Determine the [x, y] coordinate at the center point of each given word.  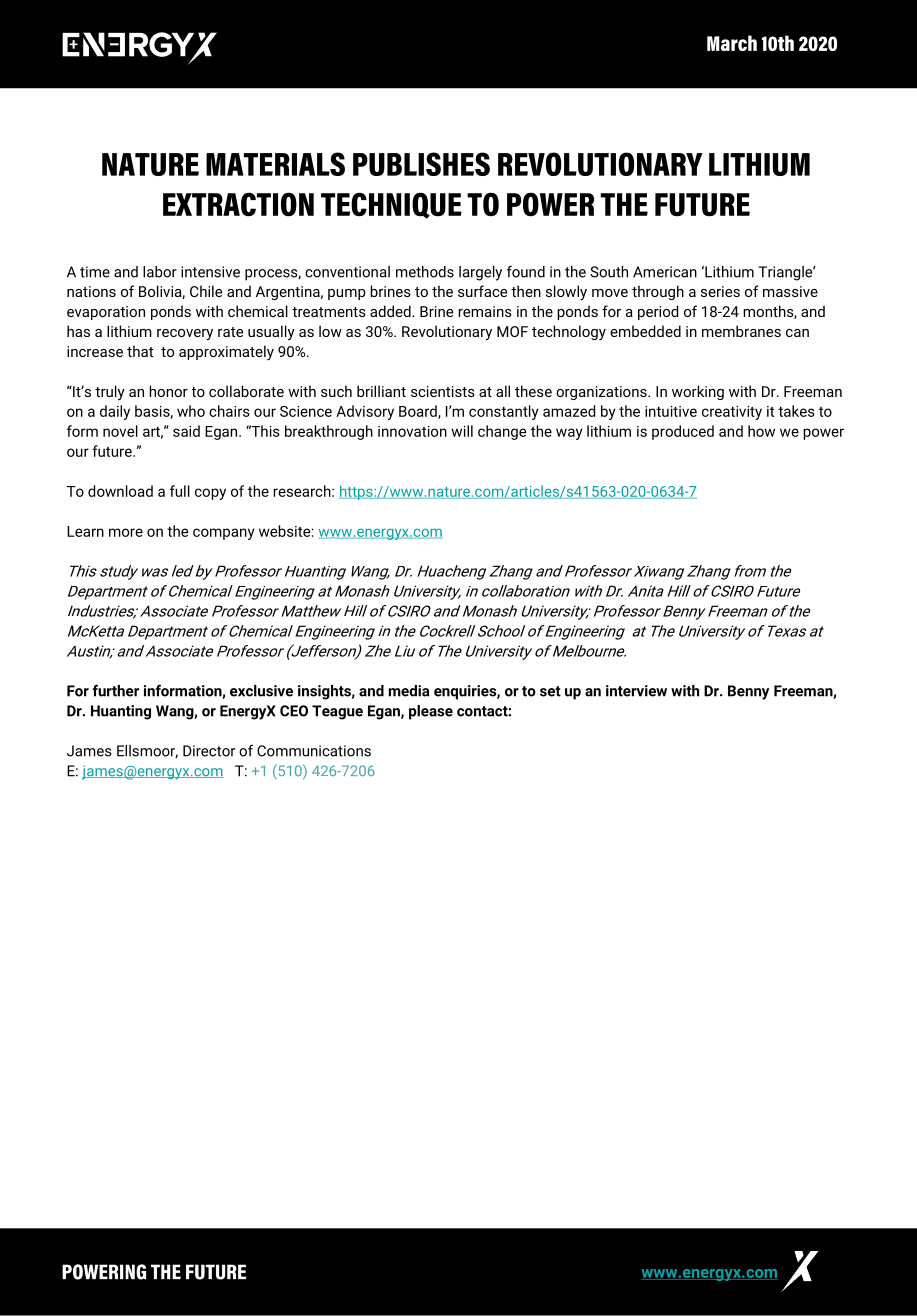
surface [482, 291]
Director [209, 751]
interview [636, 691]
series [720, 291]
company [224, 534]
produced [683, 432]
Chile [206, 291]
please [431, 712]
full [180, 491]
